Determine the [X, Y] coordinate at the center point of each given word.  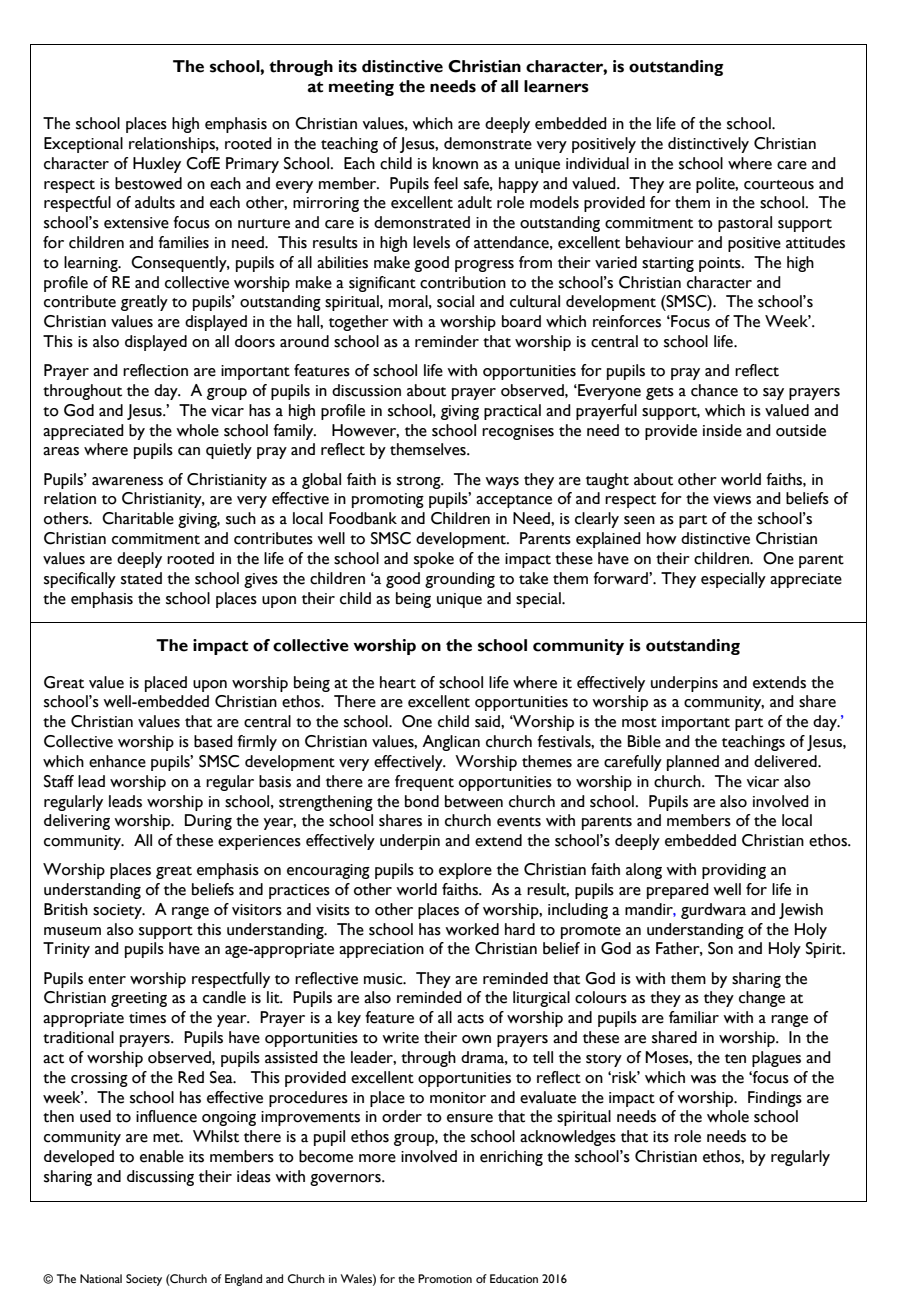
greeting [139, 999]
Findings [775, 1099]
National [101, 1278]
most [639, 723]
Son [720, 948]
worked [472, 929]
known [455, 163]
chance [714, 390]
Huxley [157, 165]
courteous [779, 185]
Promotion [445, 1278]
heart [398, 682]
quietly [229, 451]
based [213, 741]
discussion [366, 390]
